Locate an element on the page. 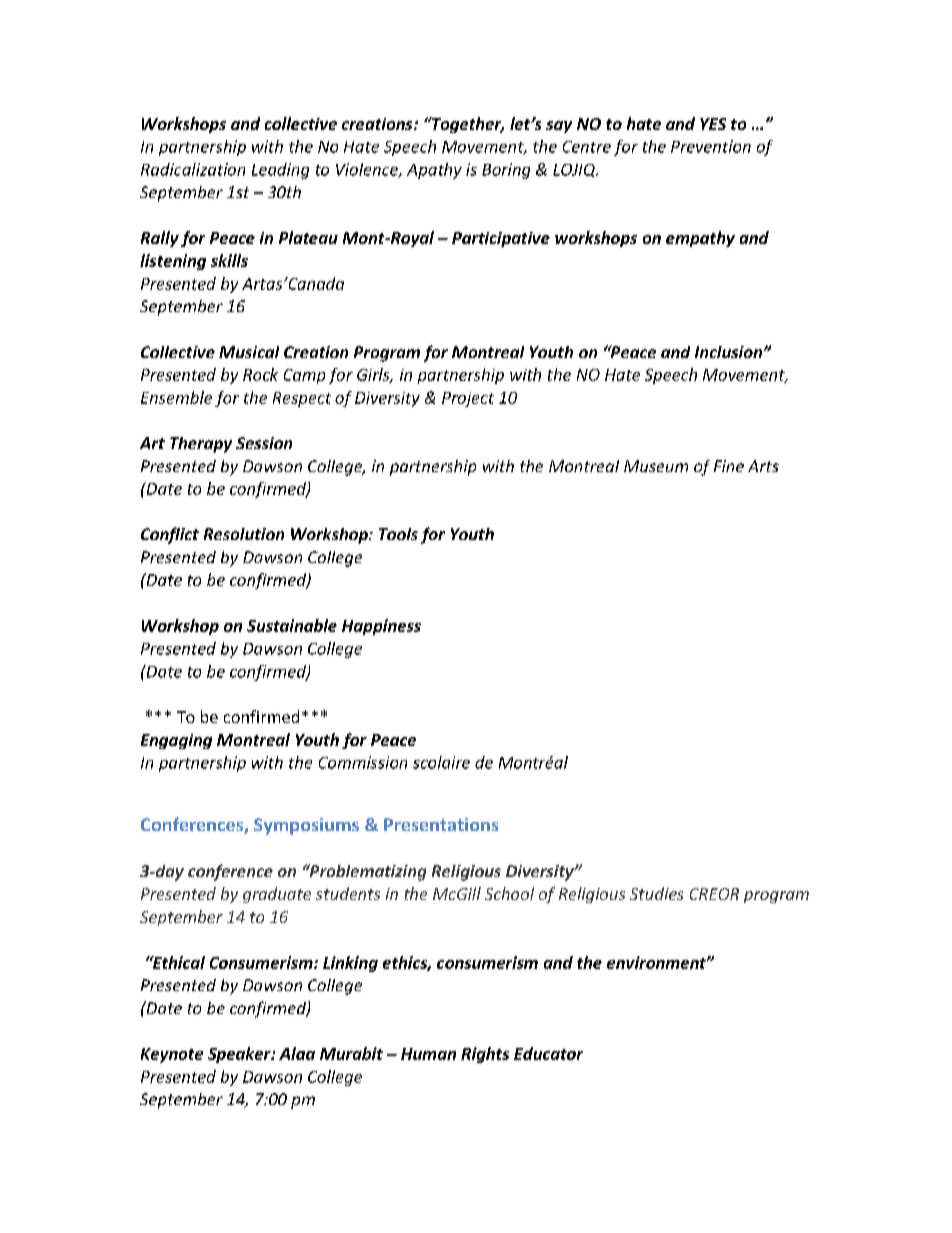 The height and width of the document is (1233, 952). Studies is located at coordinates (656, 893).
